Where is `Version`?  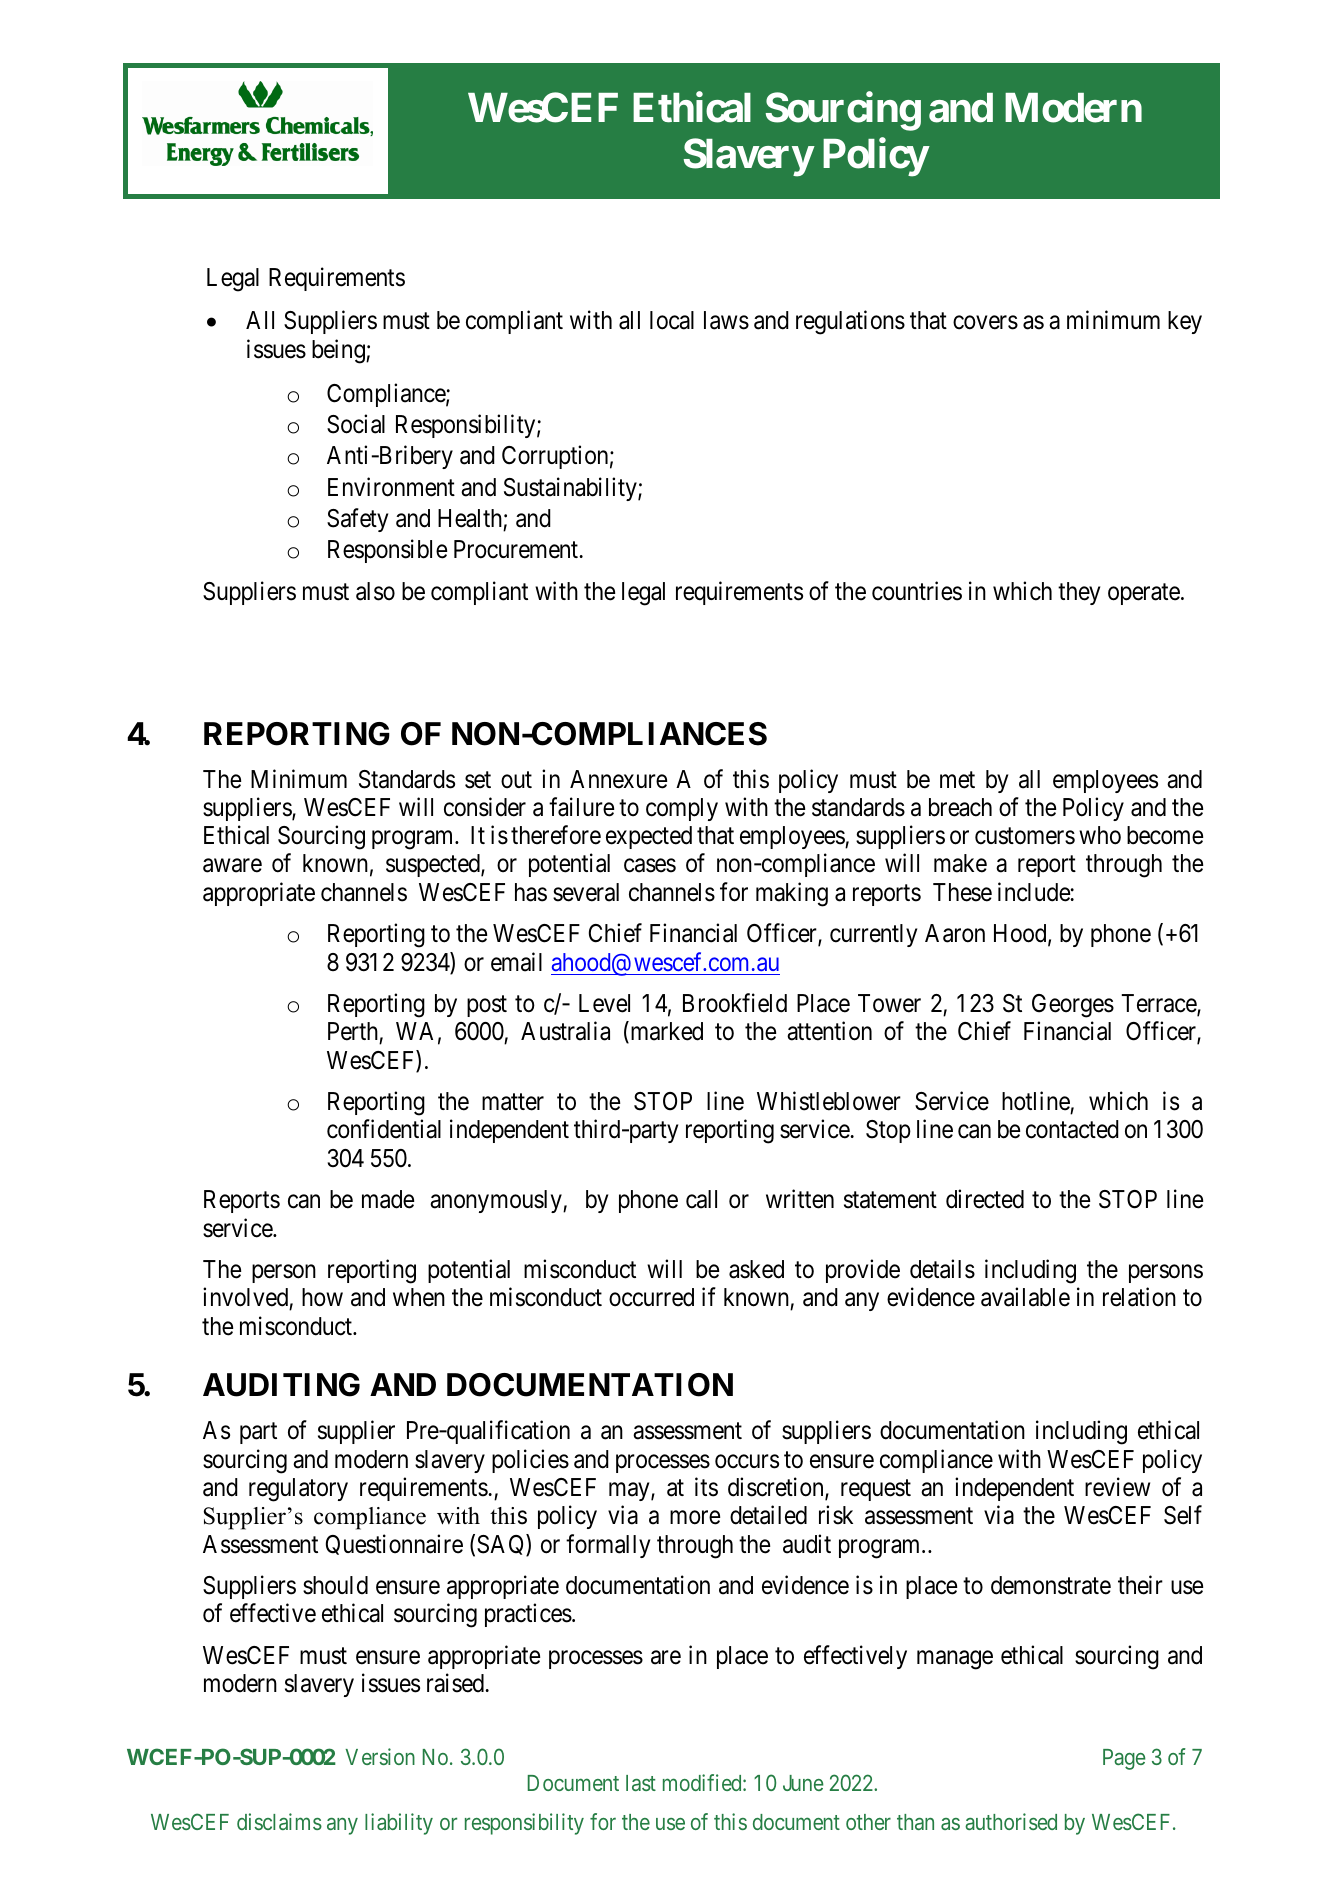 Version is located at coordinates (380, 1756).
